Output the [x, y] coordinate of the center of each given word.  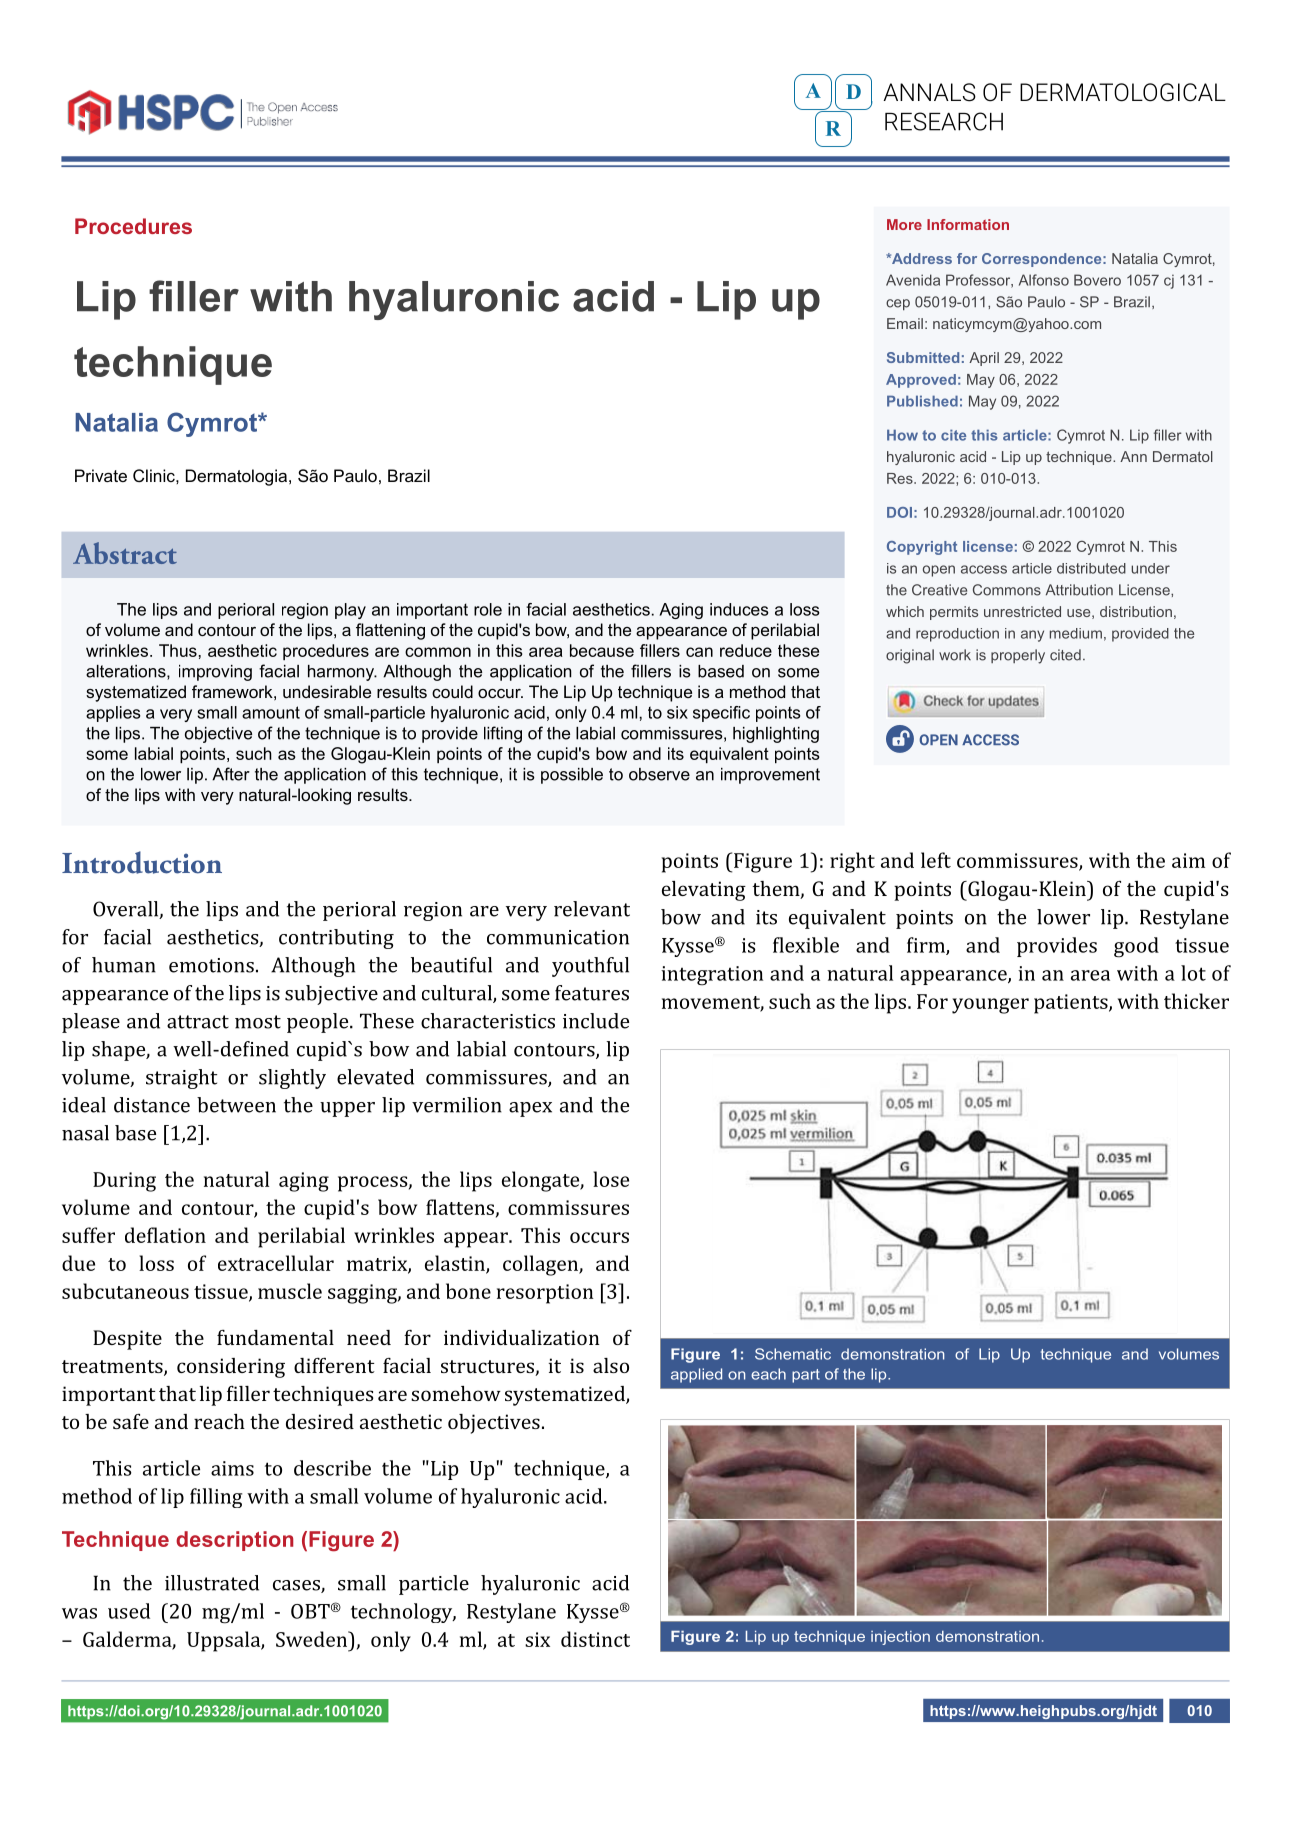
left [936, 860]
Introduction [142, 862]
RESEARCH [944, 121]
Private [101, 475]
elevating [704, 891]
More [904, 224]
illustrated [212, 1583]
